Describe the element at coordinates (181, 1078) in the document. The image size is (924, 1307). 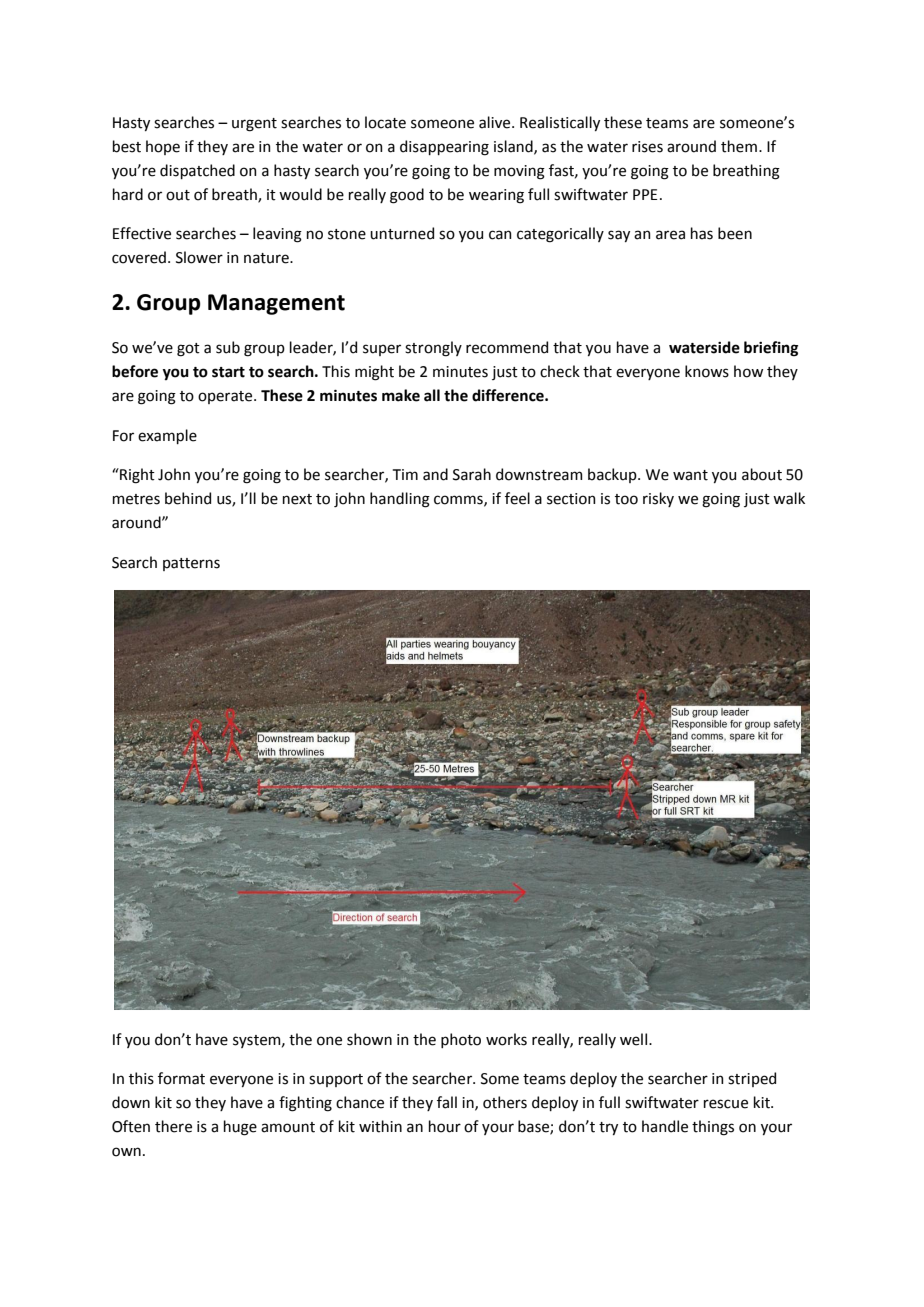
I see `format` at that location.
